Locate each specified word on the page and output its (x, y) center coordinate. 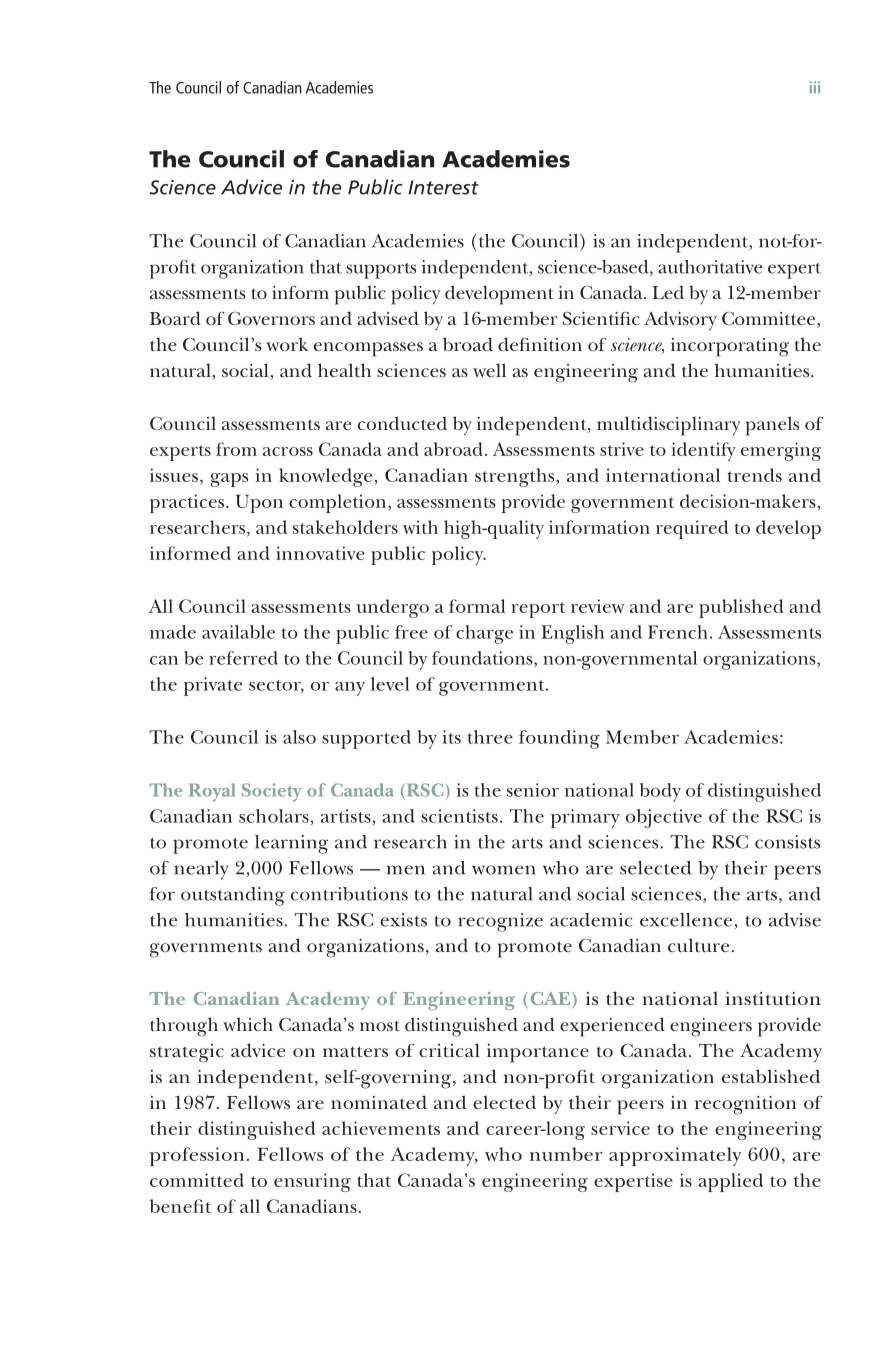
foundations (483, 658)
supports (381, 271)
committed (197, 1180)
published (741, 608)
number (566, 1154)
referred (243, 658)
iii (815, 87)
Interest (443, 187)
